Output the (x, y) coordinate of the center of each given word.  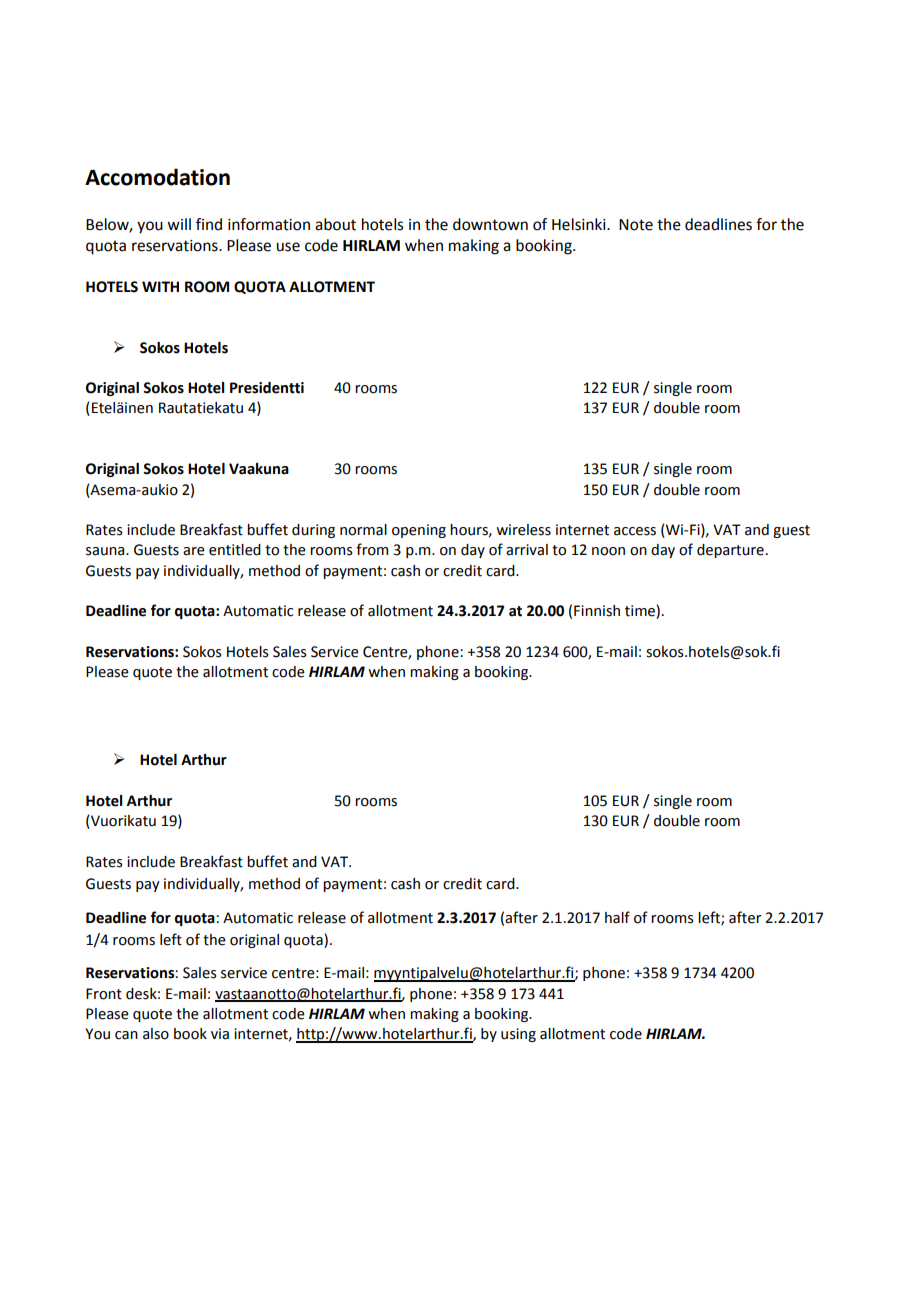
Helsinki (580, 224)
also (156, 1034)
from (372, 549)
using (518, 1035)
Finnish (597, 611)
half (617, 917)
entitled (235, 550)
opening (419, 531)
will (179, 224)
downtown (490, 224)
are (194, 551)
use (288, 247)
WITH (160, 286)
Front (104, 994)
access (635, 531)
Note (636, 225)
